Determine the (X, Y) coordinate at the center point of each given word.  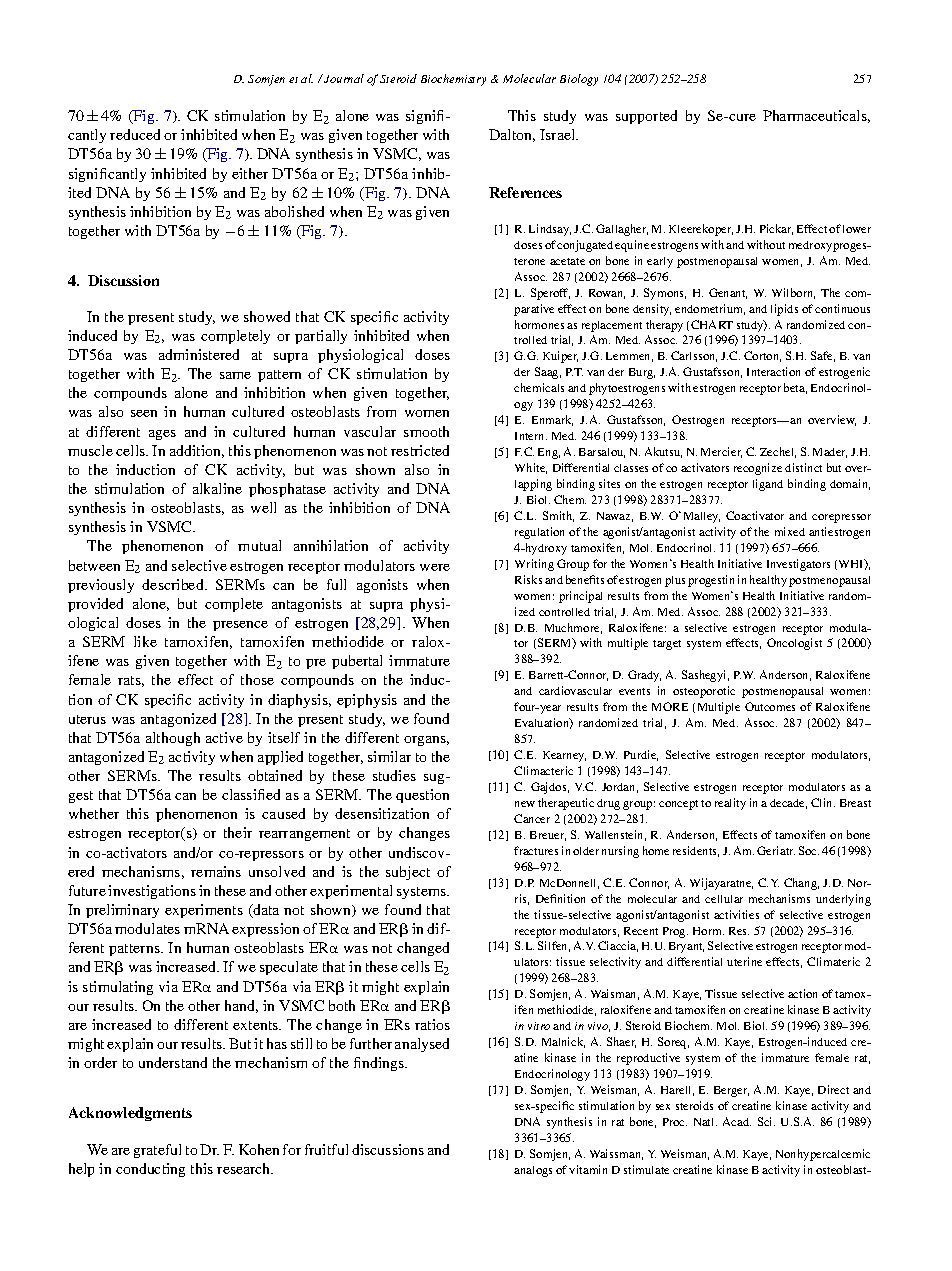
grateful (157, 1151)
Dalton (512, 135)
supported (646, 117)
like (145, 641)
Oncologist (794, 644)
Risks (528, 579)
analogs (533, 1171)
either (250, 173)
